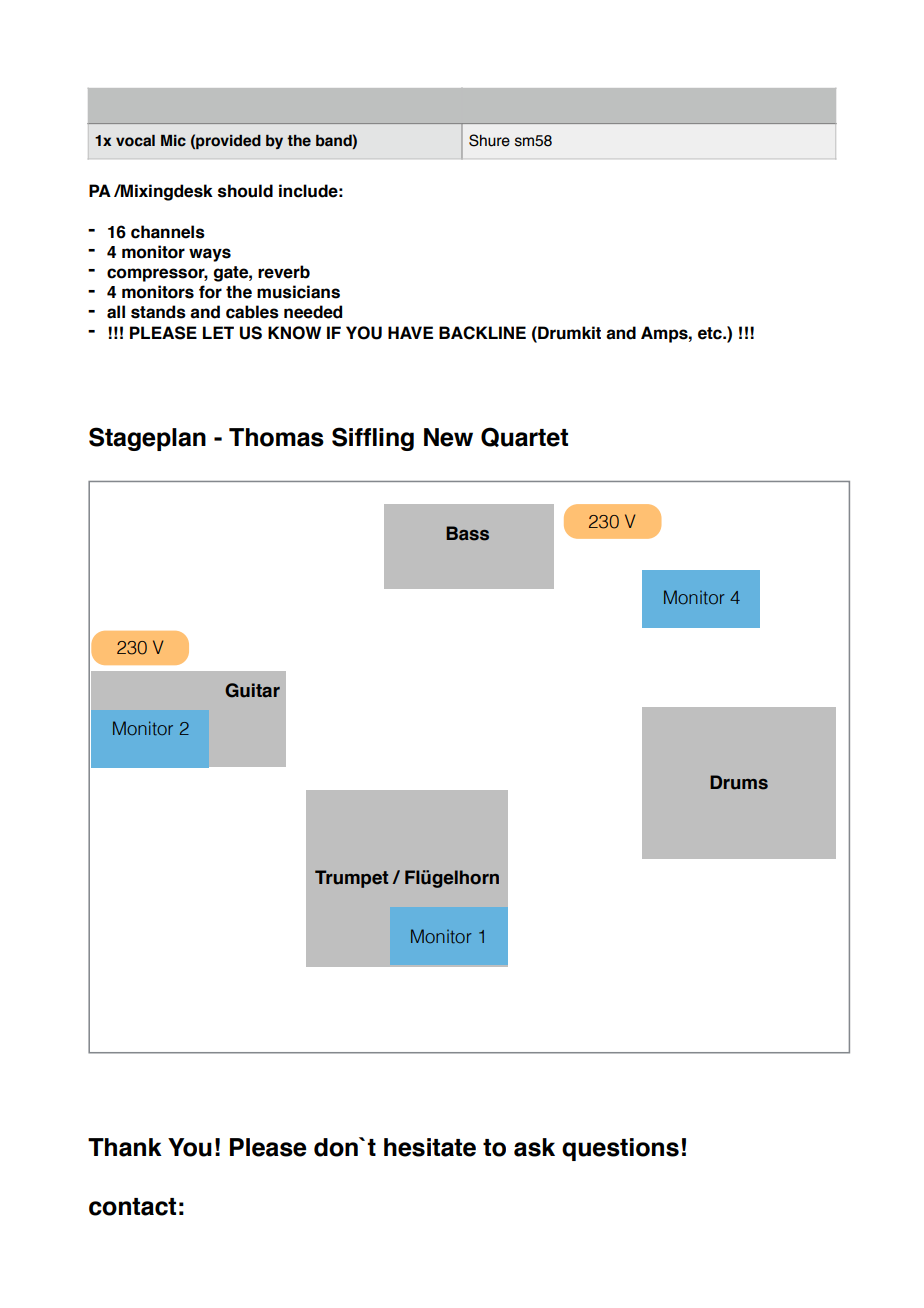 This screenshot has width=924, height=1308. What do you see at coordinates (430, 1147) in the screenshot?
I see `hesitate` at bounding box center [430, 1147].
